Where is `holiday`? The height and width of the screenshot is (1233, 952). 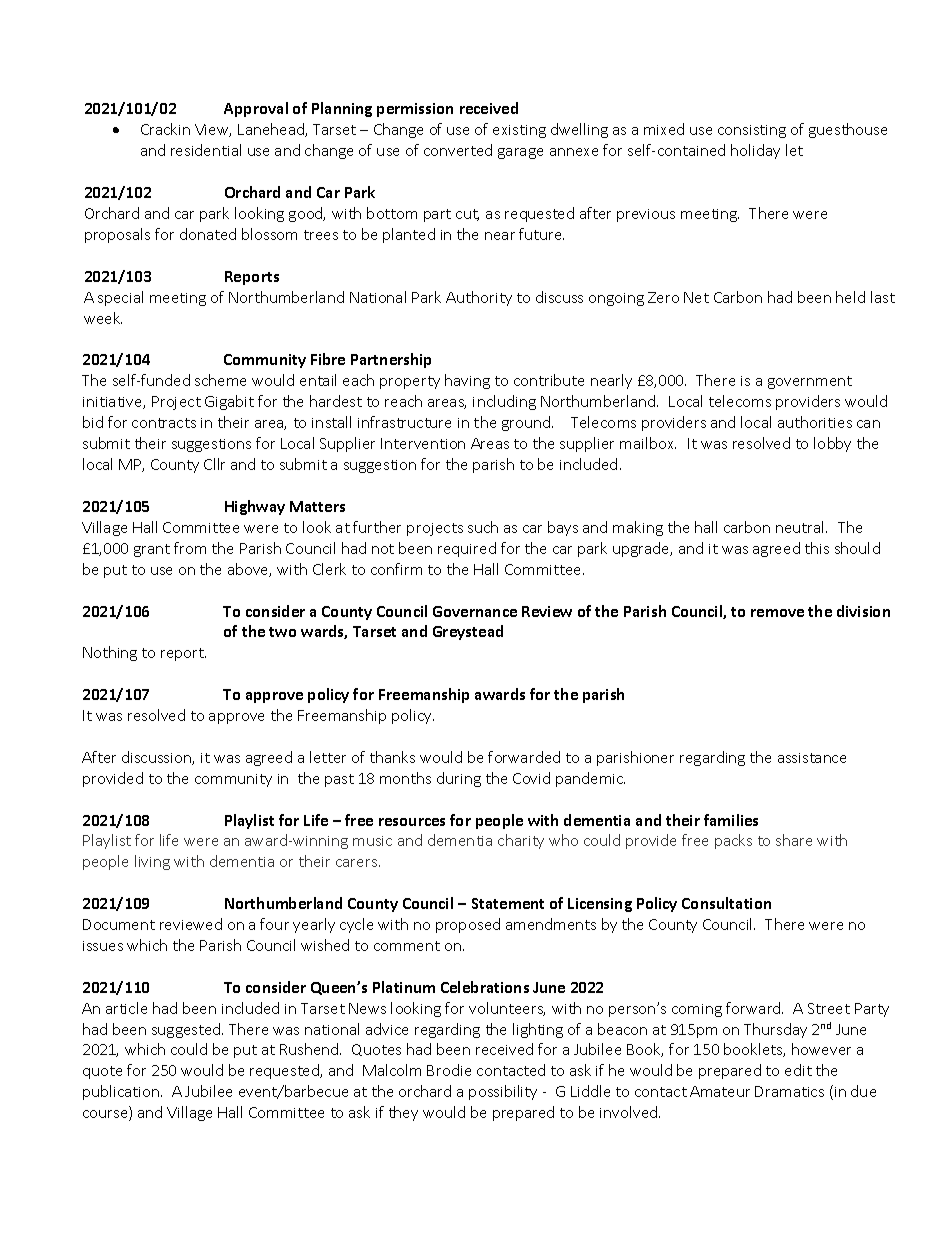
holiday is located at coordinates (755, 151).
